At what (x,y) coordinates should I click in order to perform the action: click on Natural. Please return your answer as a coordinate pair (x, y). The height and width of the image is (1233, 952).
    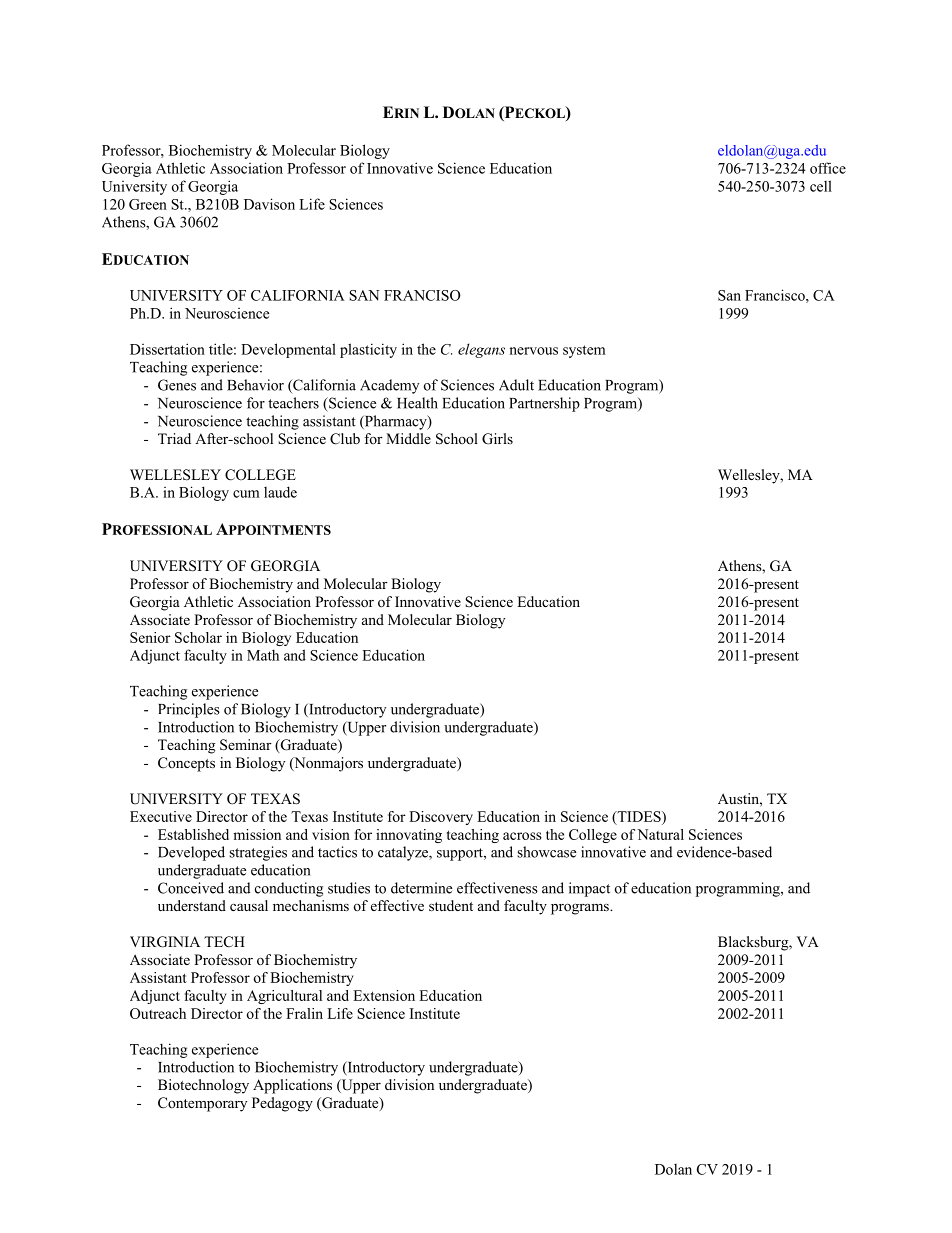
    Looking at the image, I should click on (660, 834).
